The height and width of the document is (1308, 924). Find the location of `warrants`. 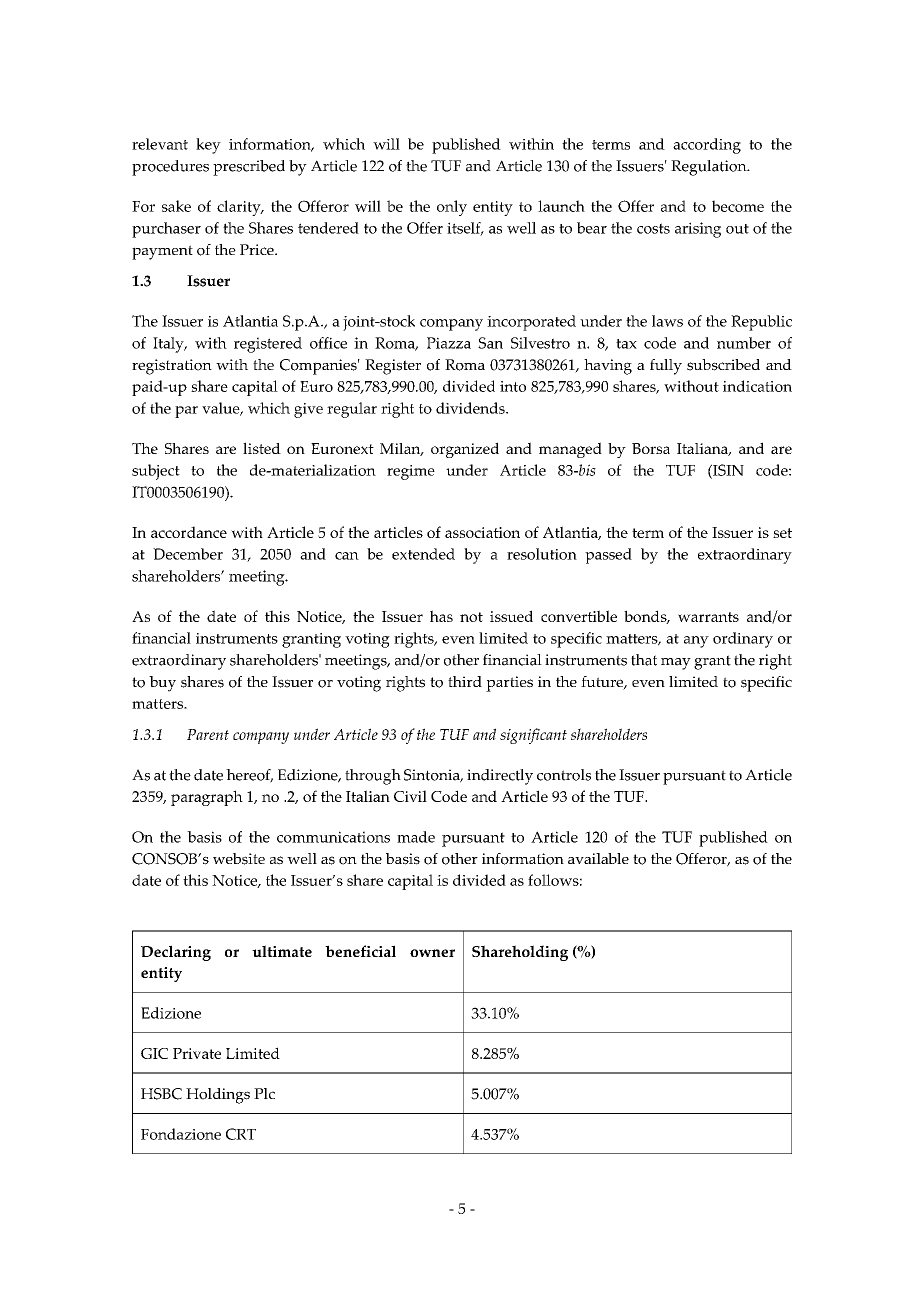

warrants is located at coordinates (708, 617).
